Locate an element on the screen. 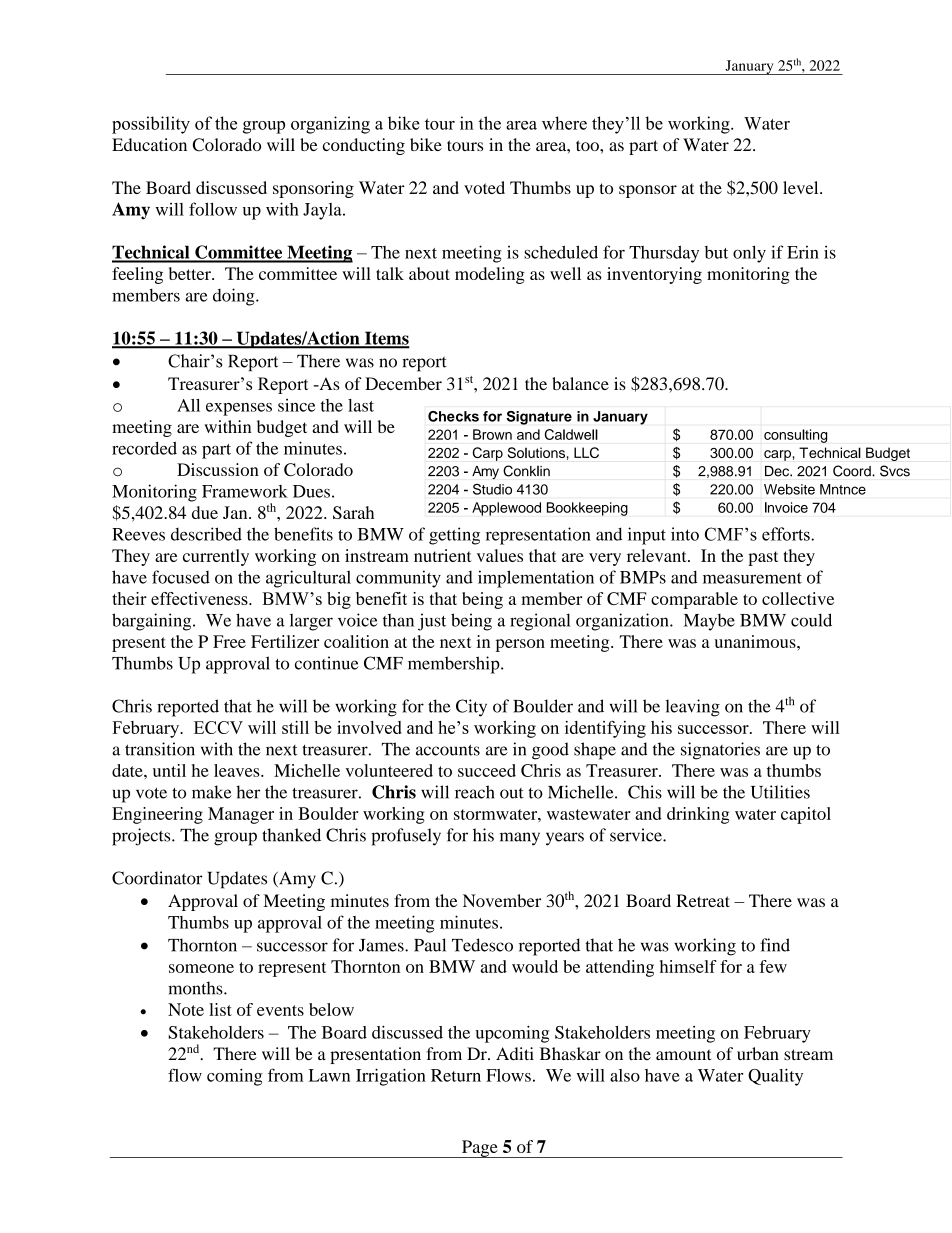  level is located at coordinates (802, 187).
